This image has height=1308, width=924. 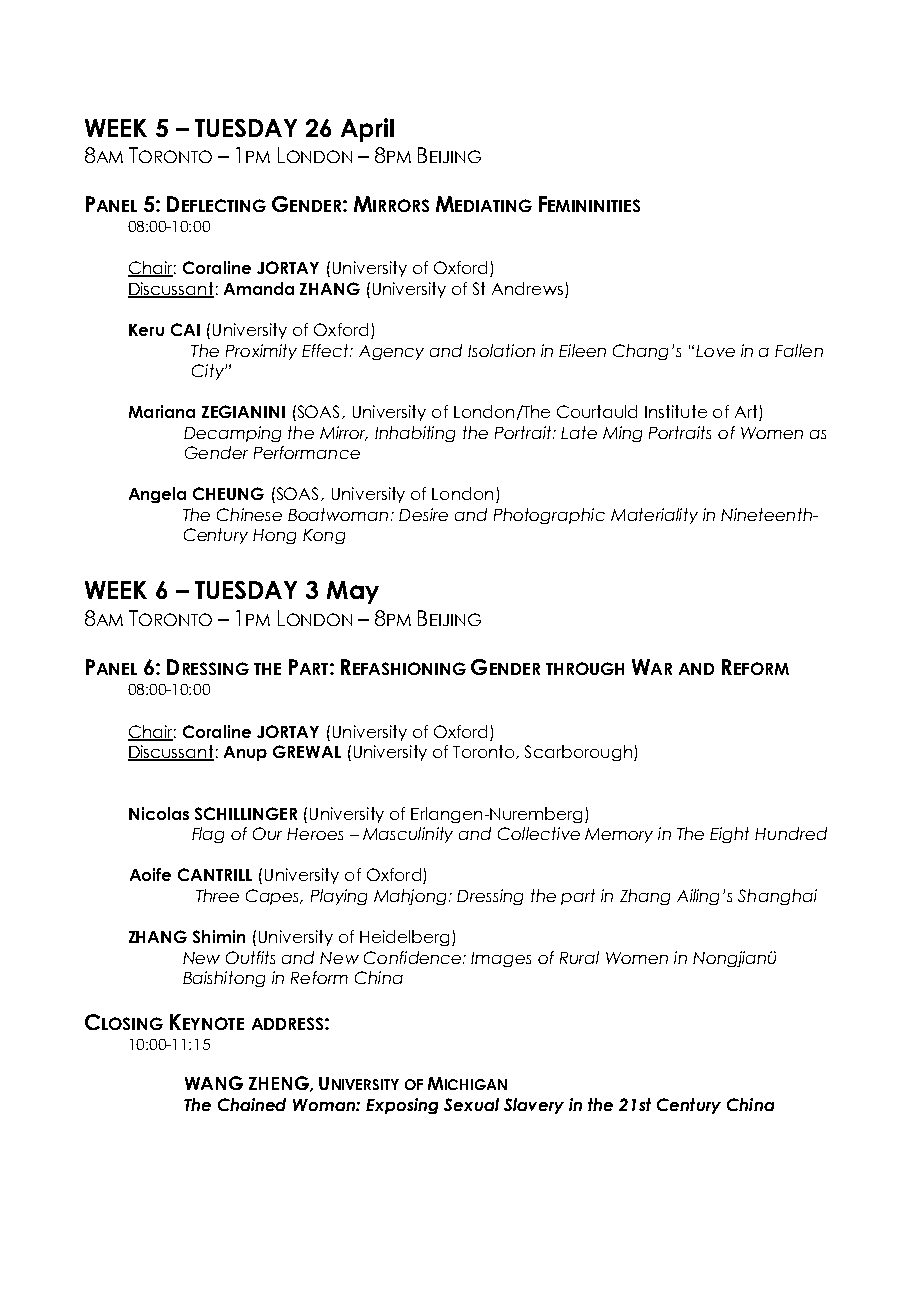 What do you see at coordinates (228, 493) in the image?
I see `CHEUNG` at bounding box center [228, 493].
